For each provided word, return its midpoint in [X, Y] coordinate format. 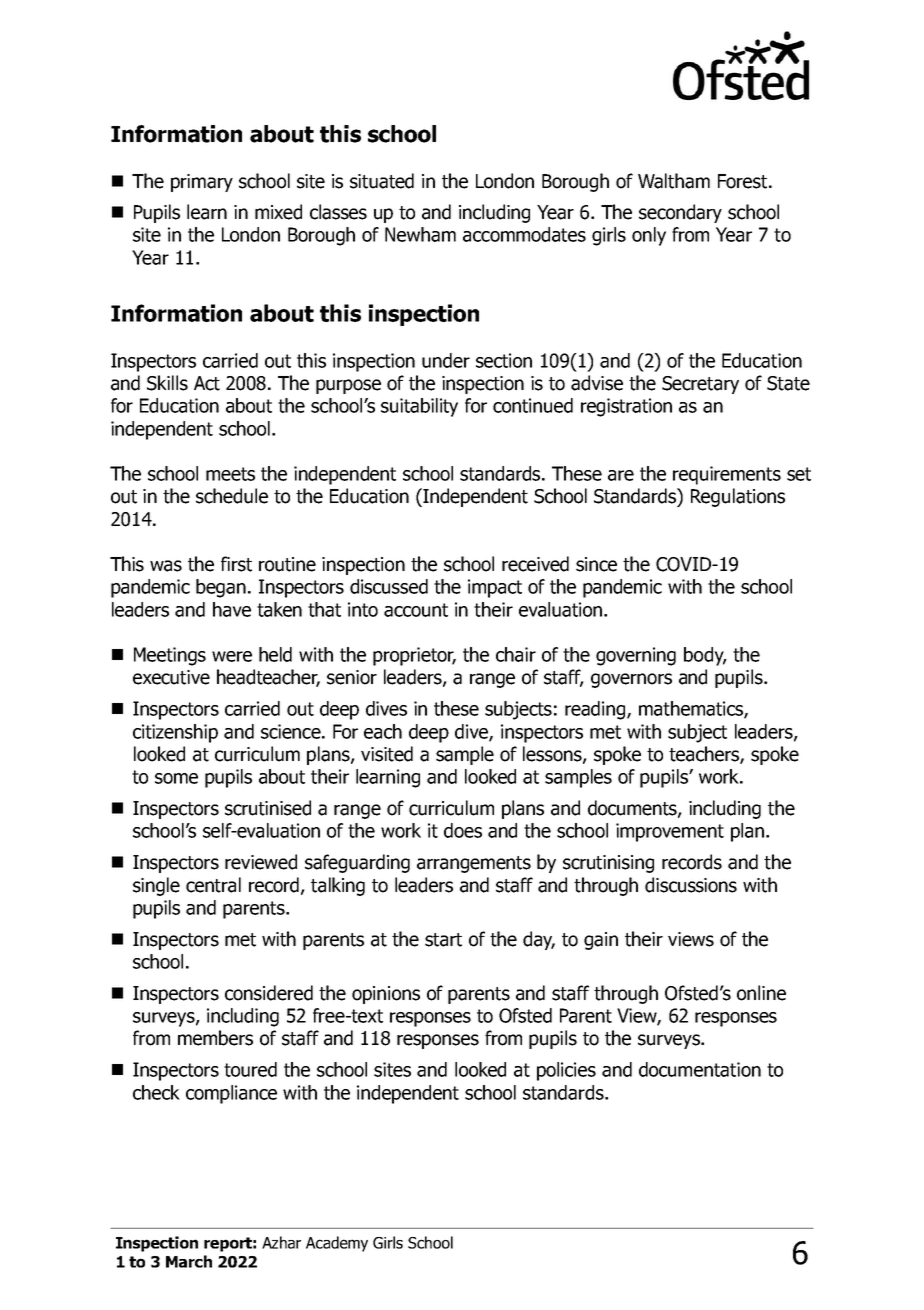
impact [495, 588]
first [236, 564]
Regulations [738, 497]
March [189, 1261]
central [213, 885]
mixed [278, 212]
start [443, 940]
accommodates [524, 234]
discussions [691, 885]
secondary [680, 213]
